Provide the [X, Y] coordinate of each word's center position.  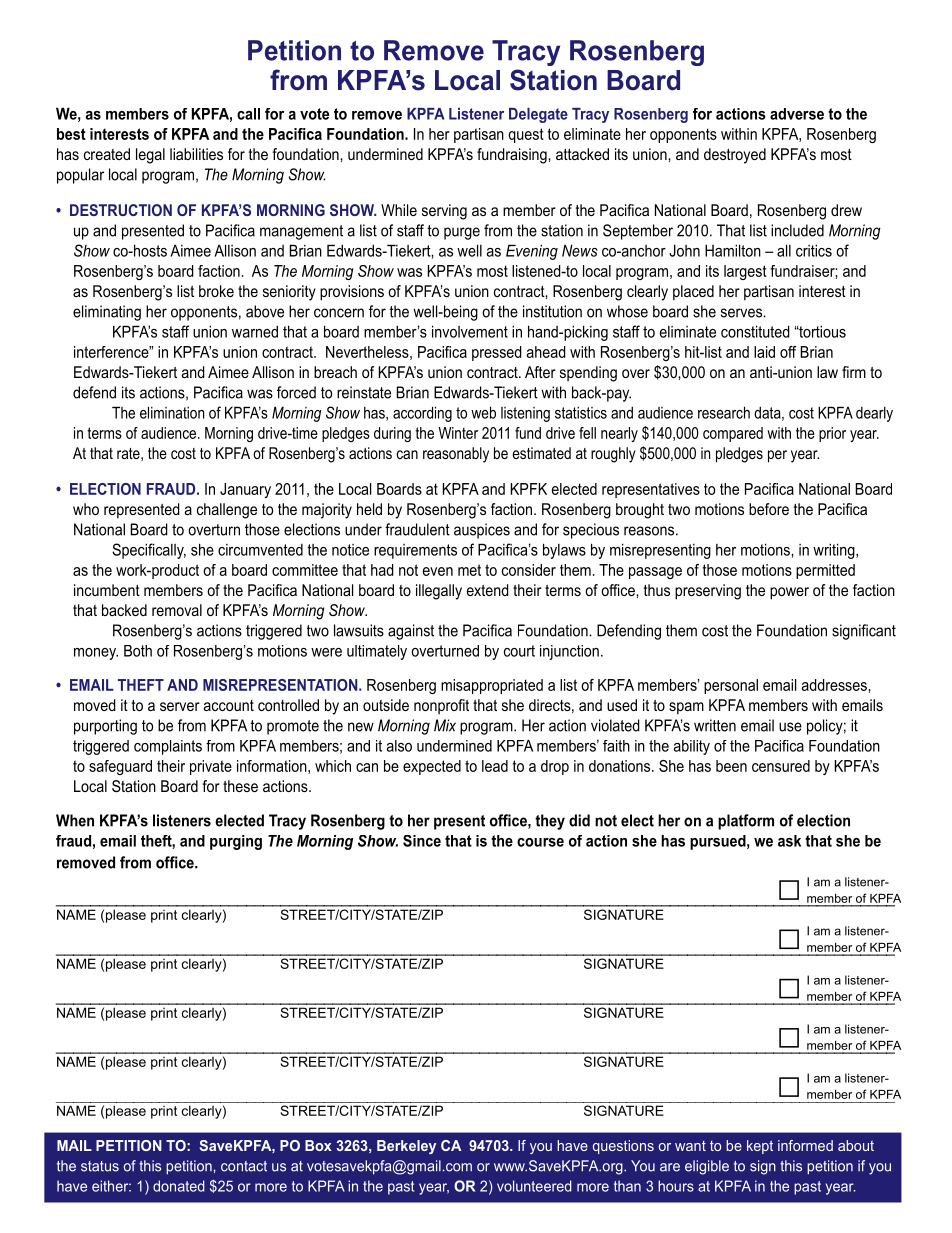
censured [781, 766]
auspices [482, 531]
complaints [168, 747]
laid [764, 352]
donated [179, 1186]
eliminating [107, 313]
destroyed [735, 156]
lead [495, 766]
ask [789, 841]
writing [835, 551]
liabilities [196, 154]
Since [422, 841]
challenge [227, 511]
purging [236, 842]
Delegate [538, 115]
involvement [470, 331]
